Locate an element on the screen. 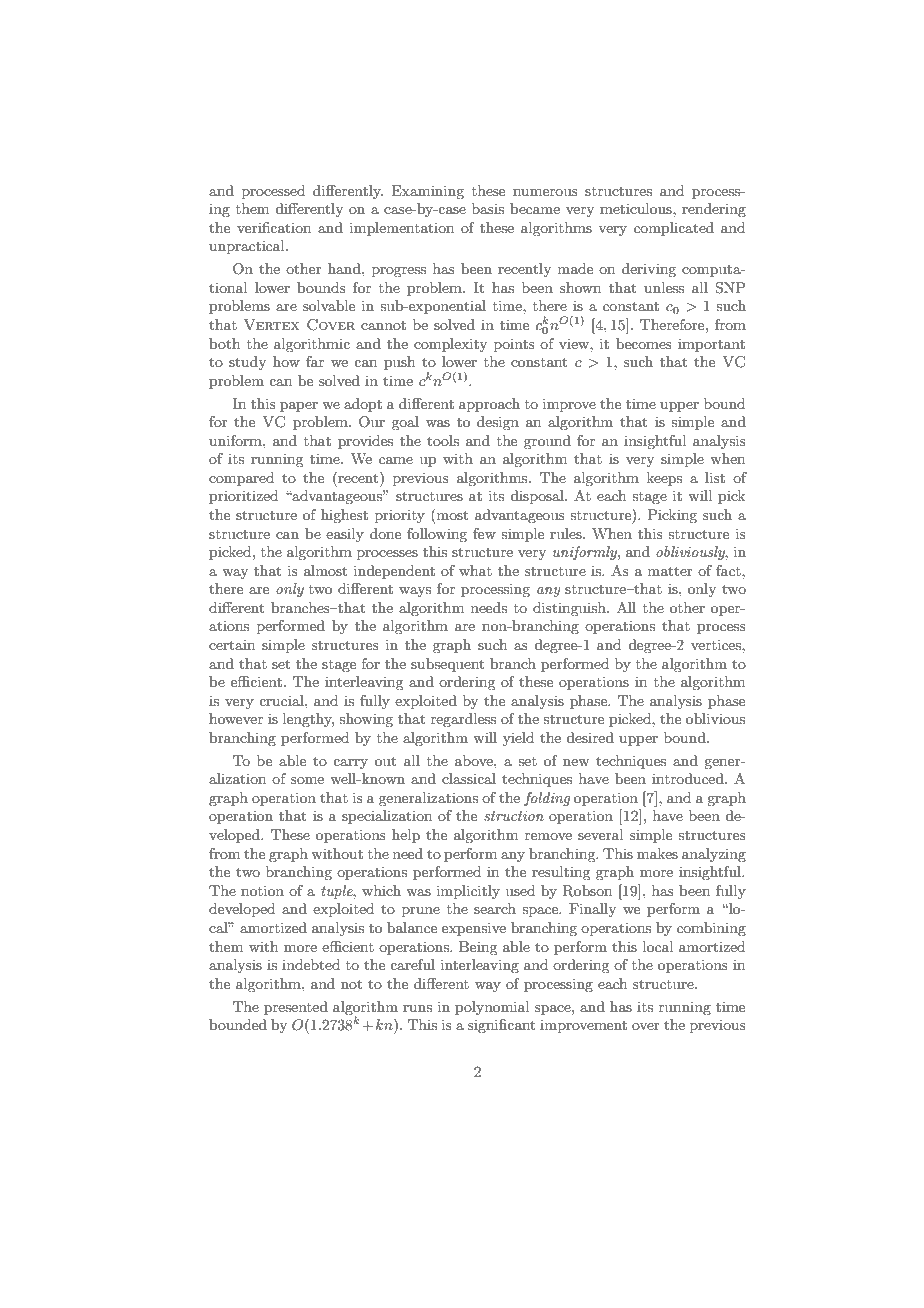  some is located at coordinates (307, 780).
